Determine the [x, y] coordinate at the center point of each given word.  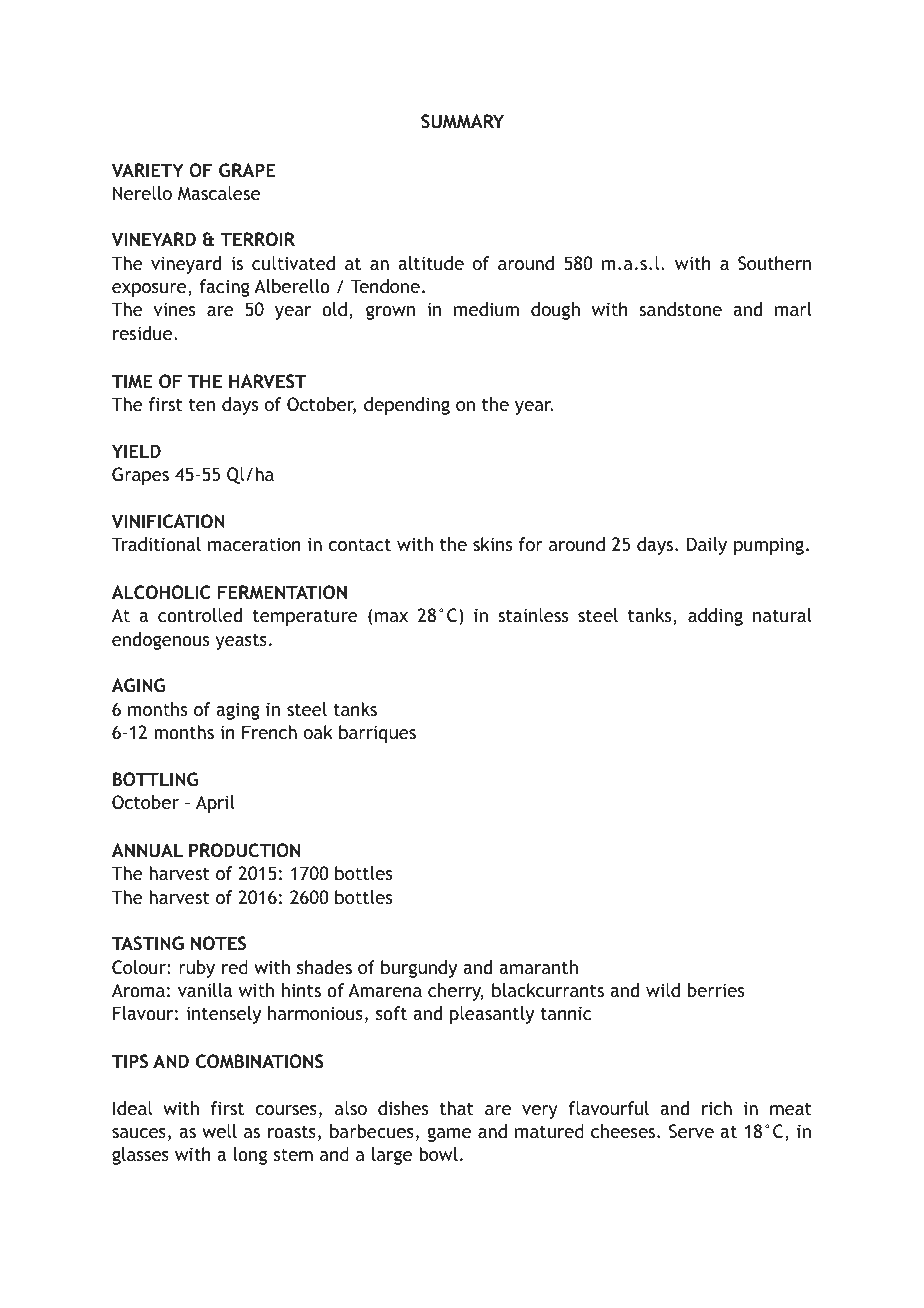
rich [717, 1108]
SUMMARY [462, 121]
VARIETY [147, 170]
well [219, 1131]
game [449, 1135]
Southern [774, 263]
